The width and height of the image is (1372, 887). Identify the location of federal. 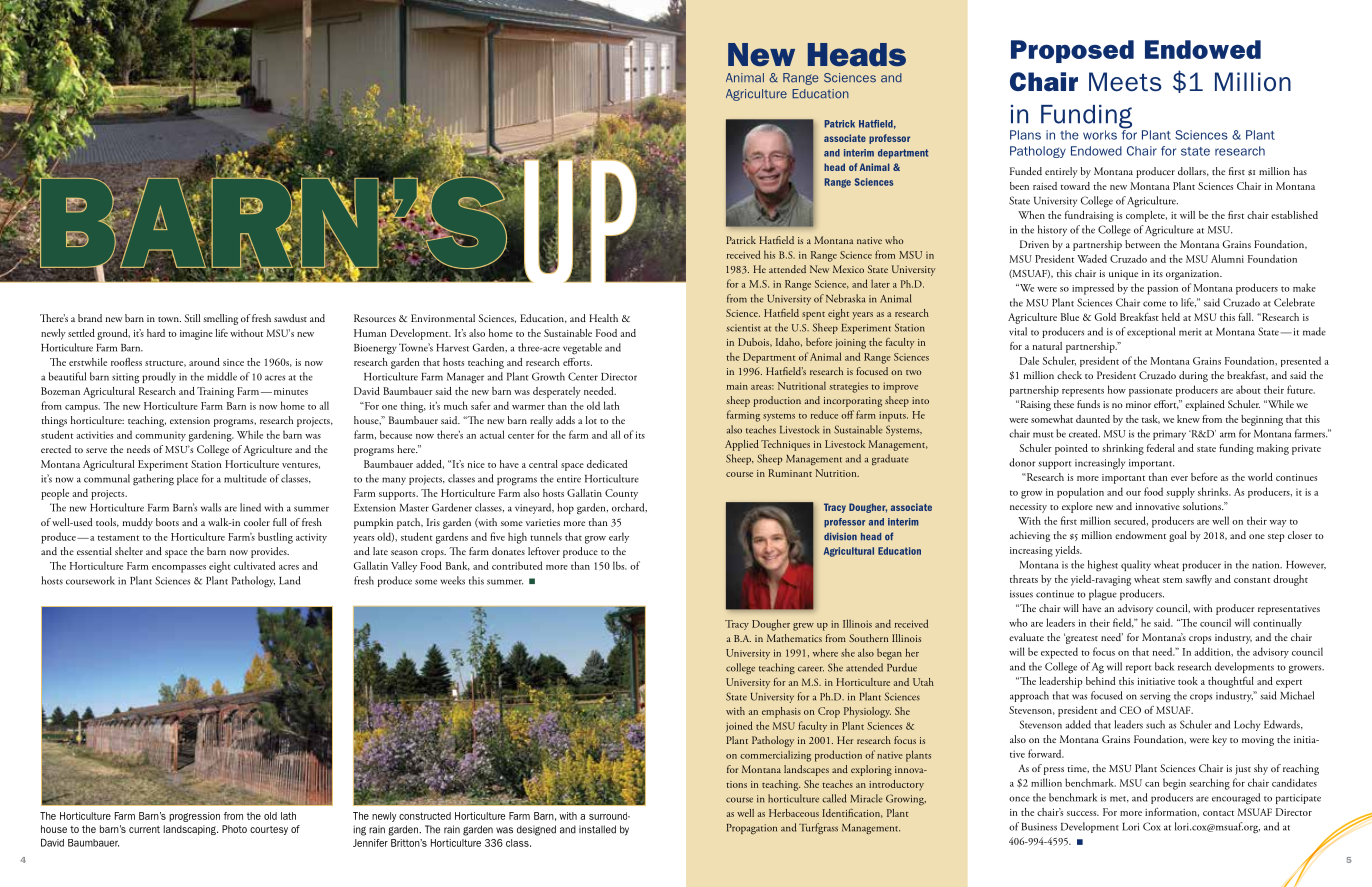
(1161, 448).
